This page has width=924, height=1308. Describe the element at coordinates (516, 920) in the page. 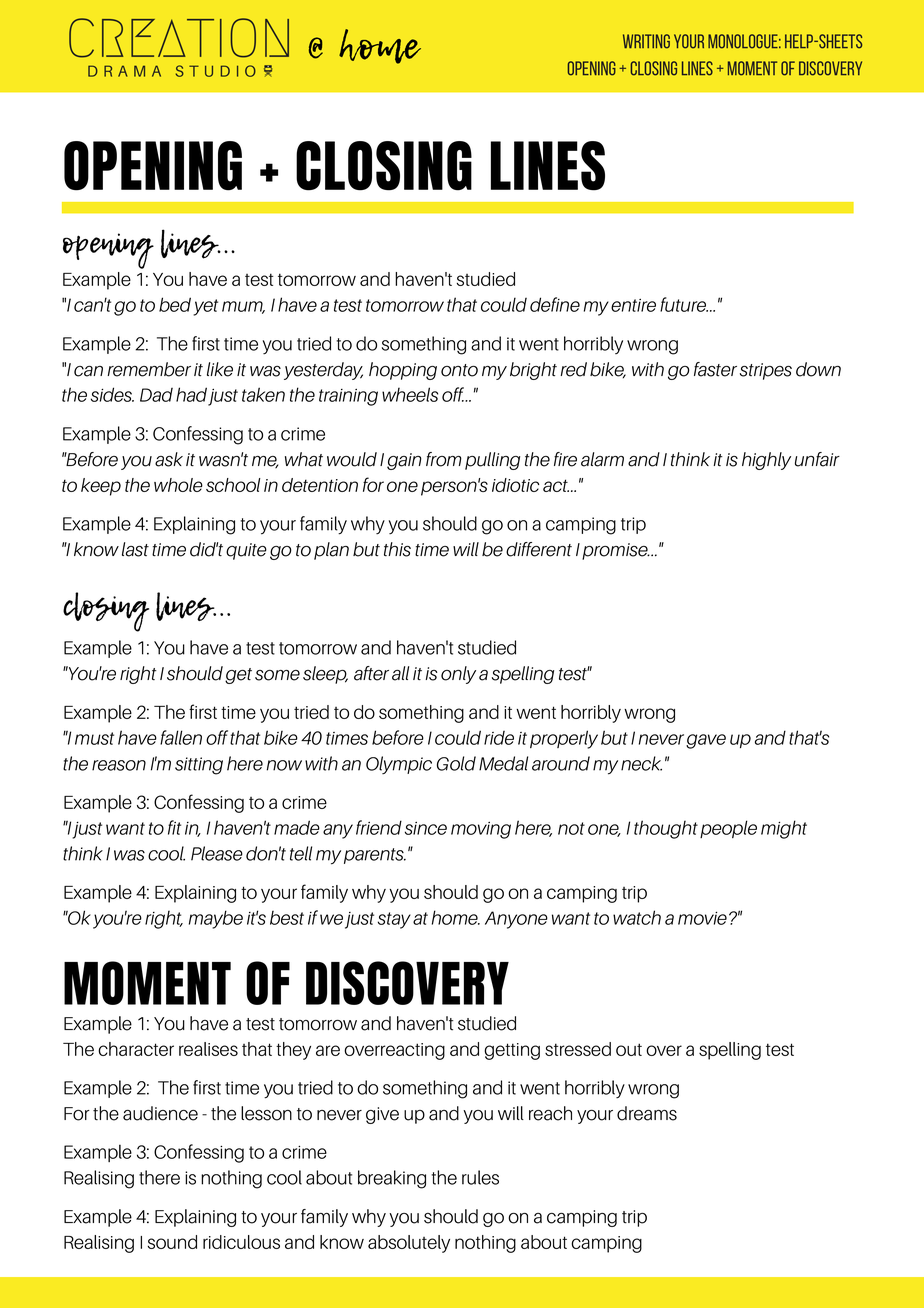

I see `Anyone` at that location.
